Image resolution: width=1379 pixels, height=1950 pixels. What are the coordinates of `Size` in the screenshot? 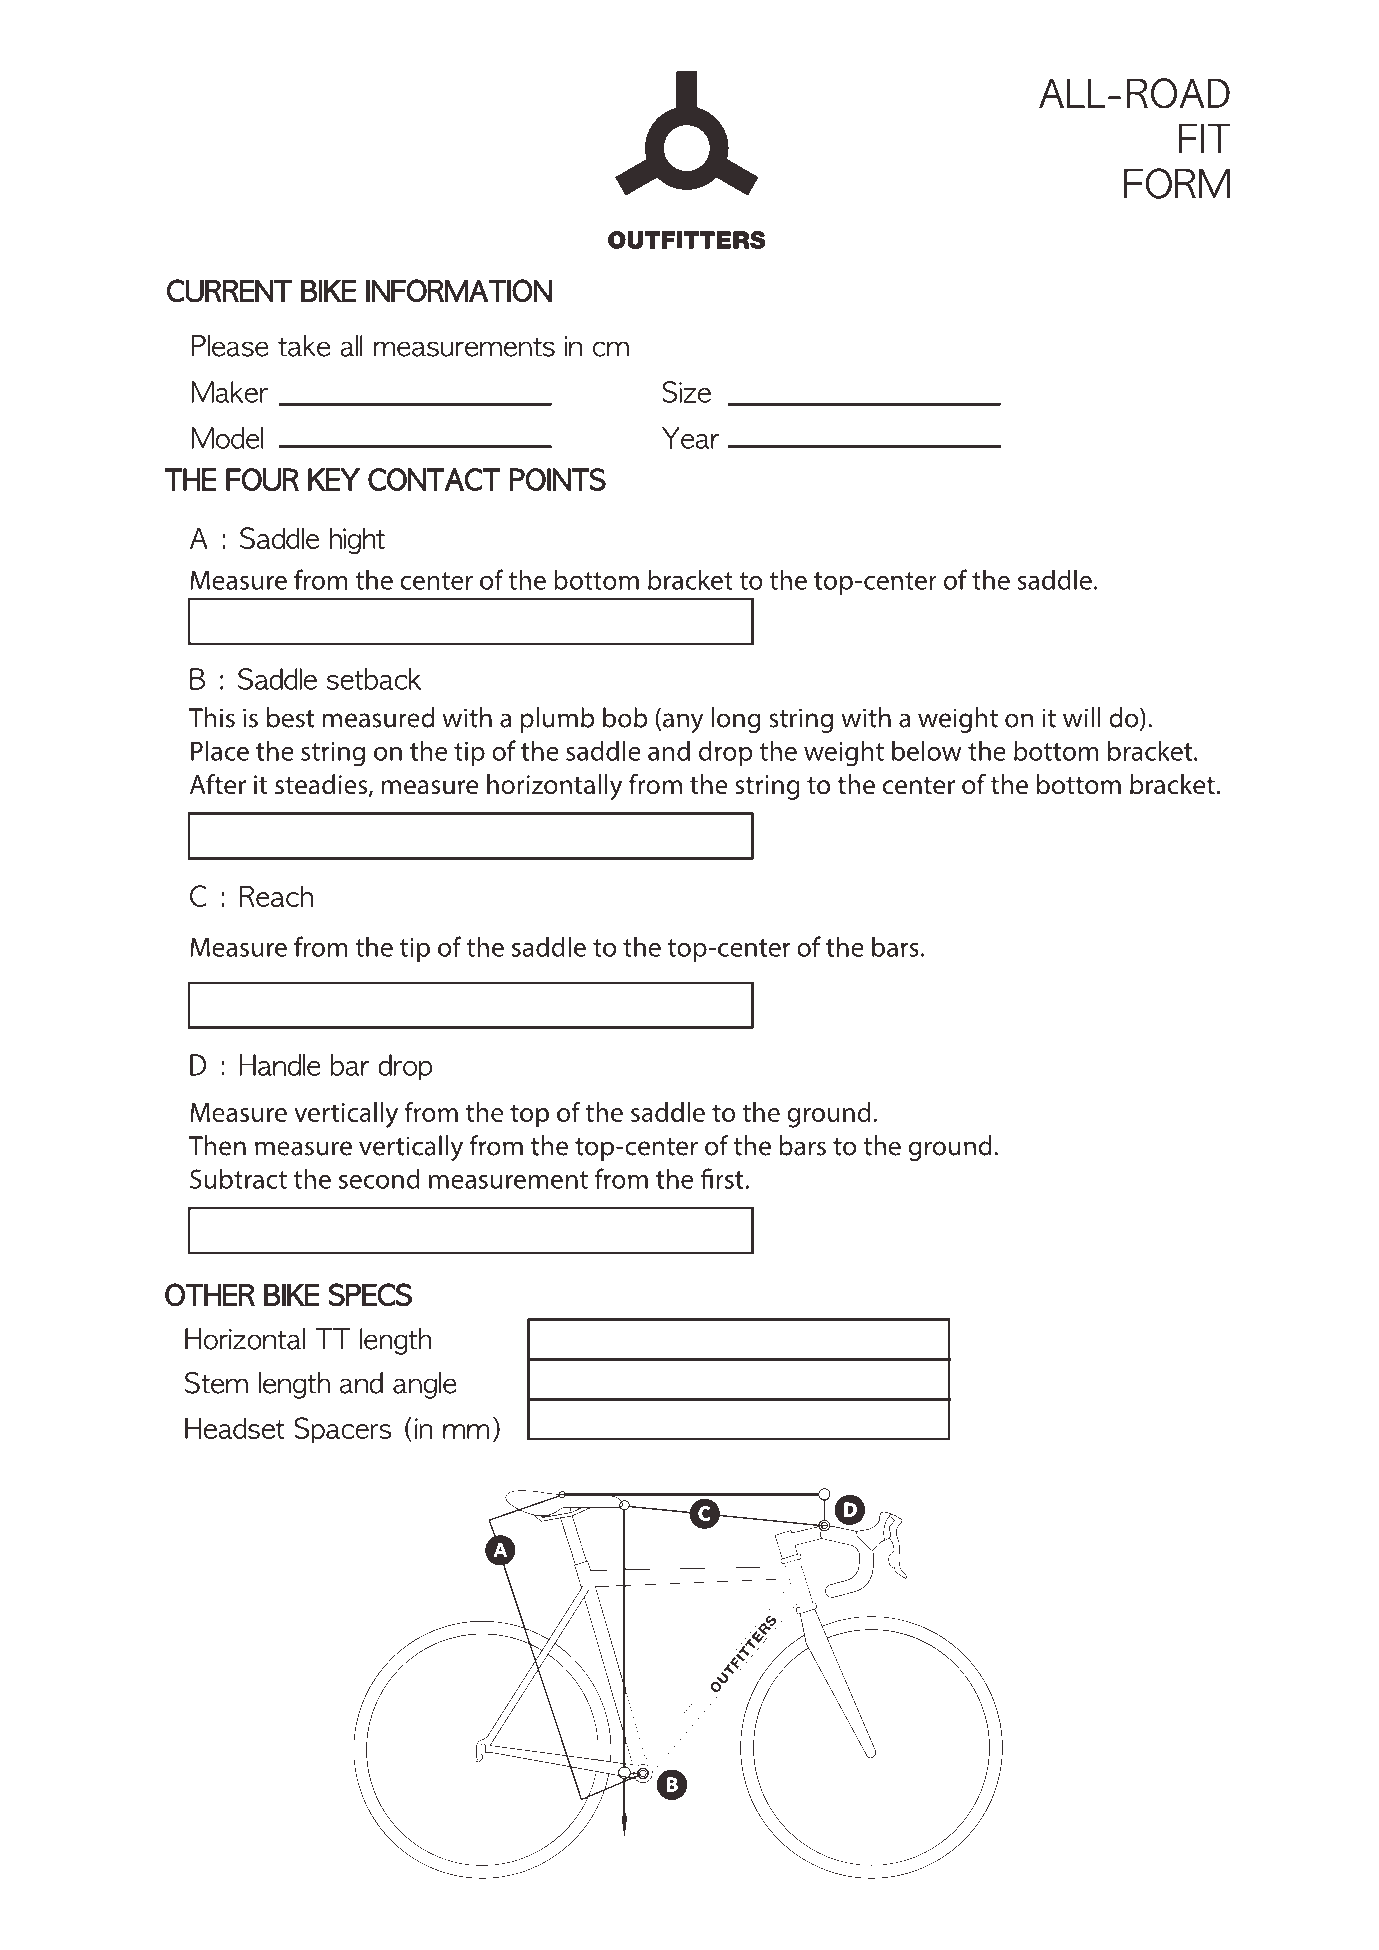 It's located at (686, 392).
